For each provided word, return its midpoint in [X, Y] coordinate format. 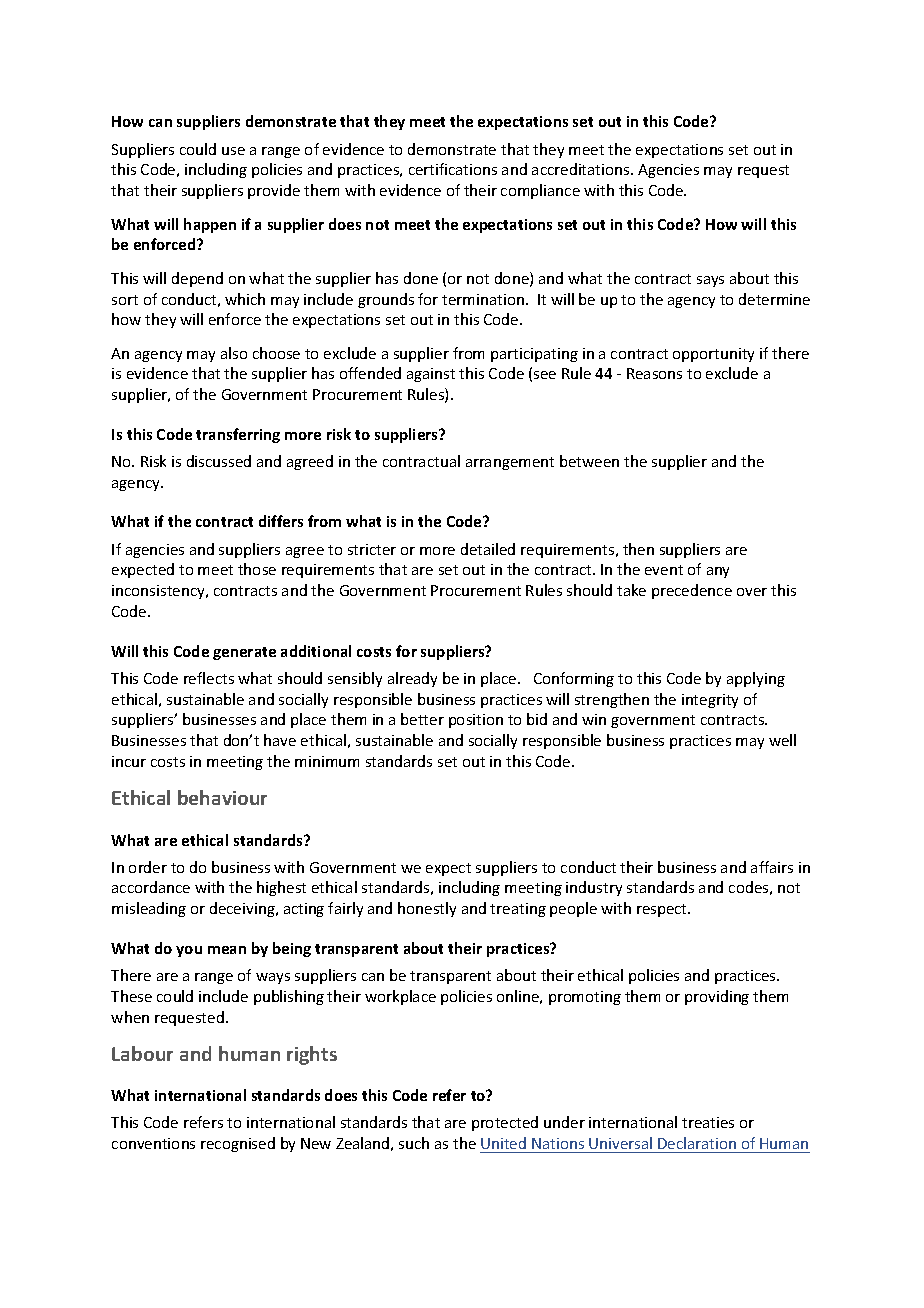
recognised [238, 1144]
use [233, 151]
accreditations [582, 169]
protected [505, 1123]
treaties [708, 1122]
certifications [453, 169]
